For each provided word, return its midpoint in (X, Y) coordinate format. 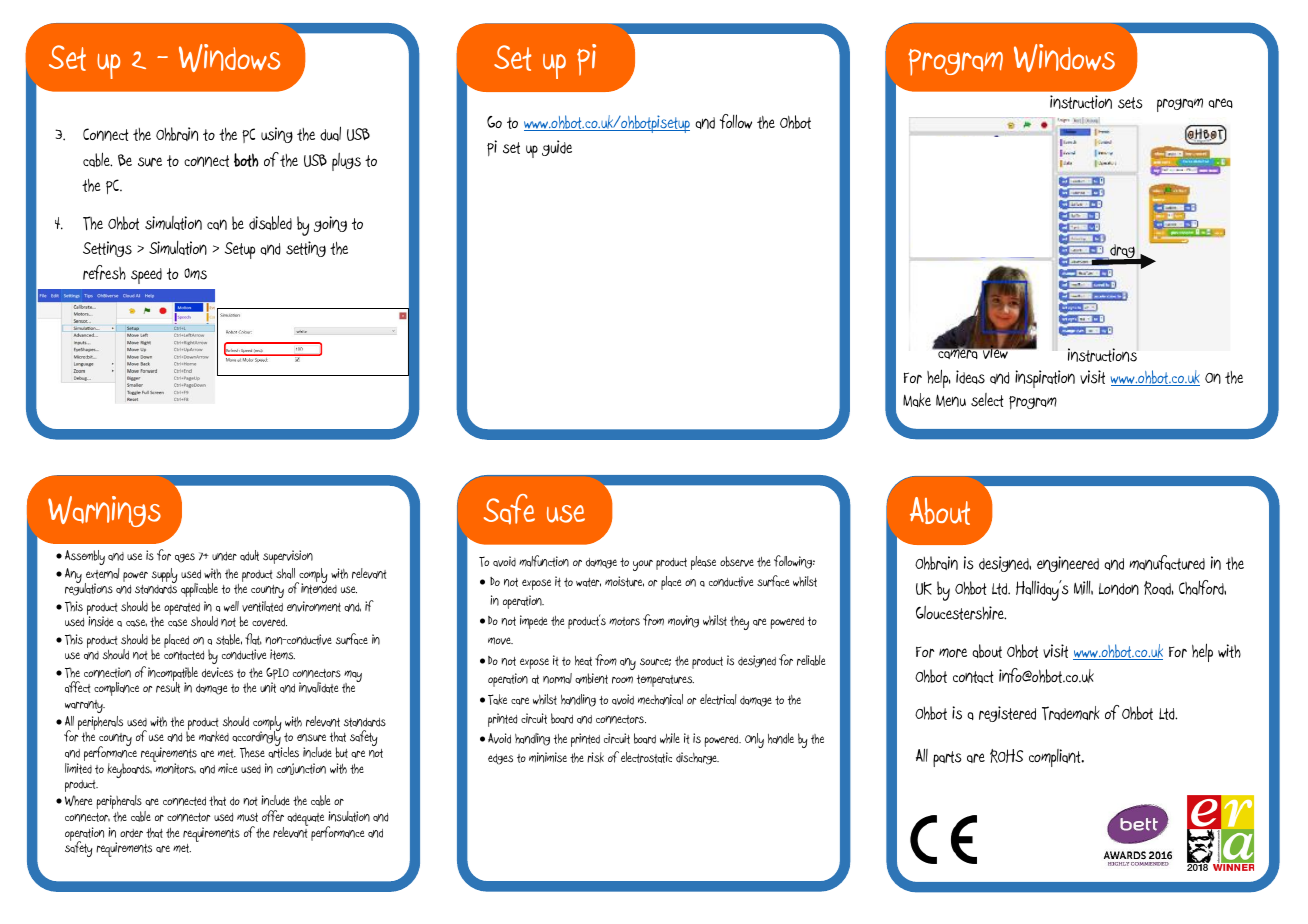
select (987, 400)
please (703, 563)
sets (1130, 103)
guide (557, 148)
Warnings (104, 511)
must (247, 817)
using (277, 135)
